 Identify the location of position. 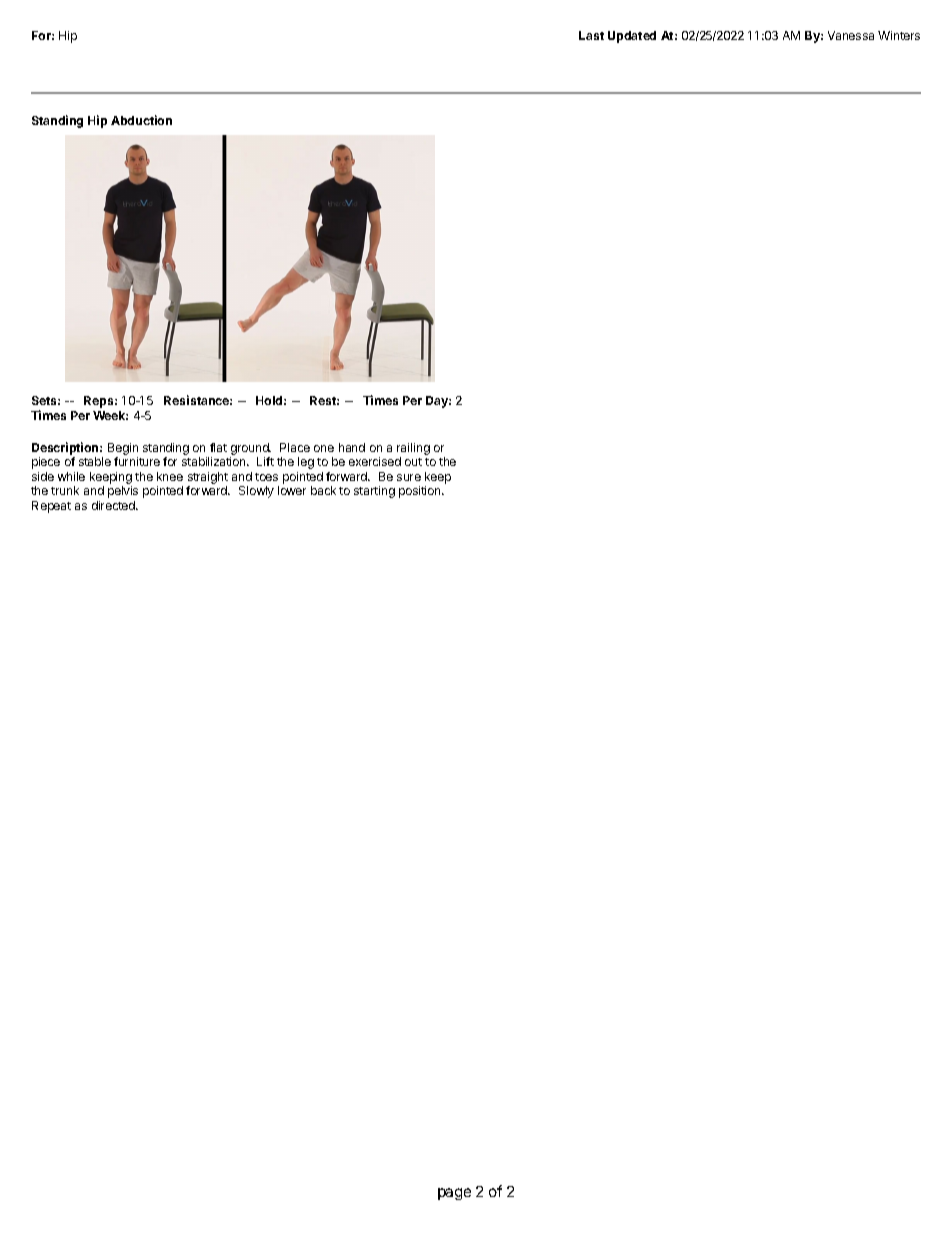
(421, 492).
